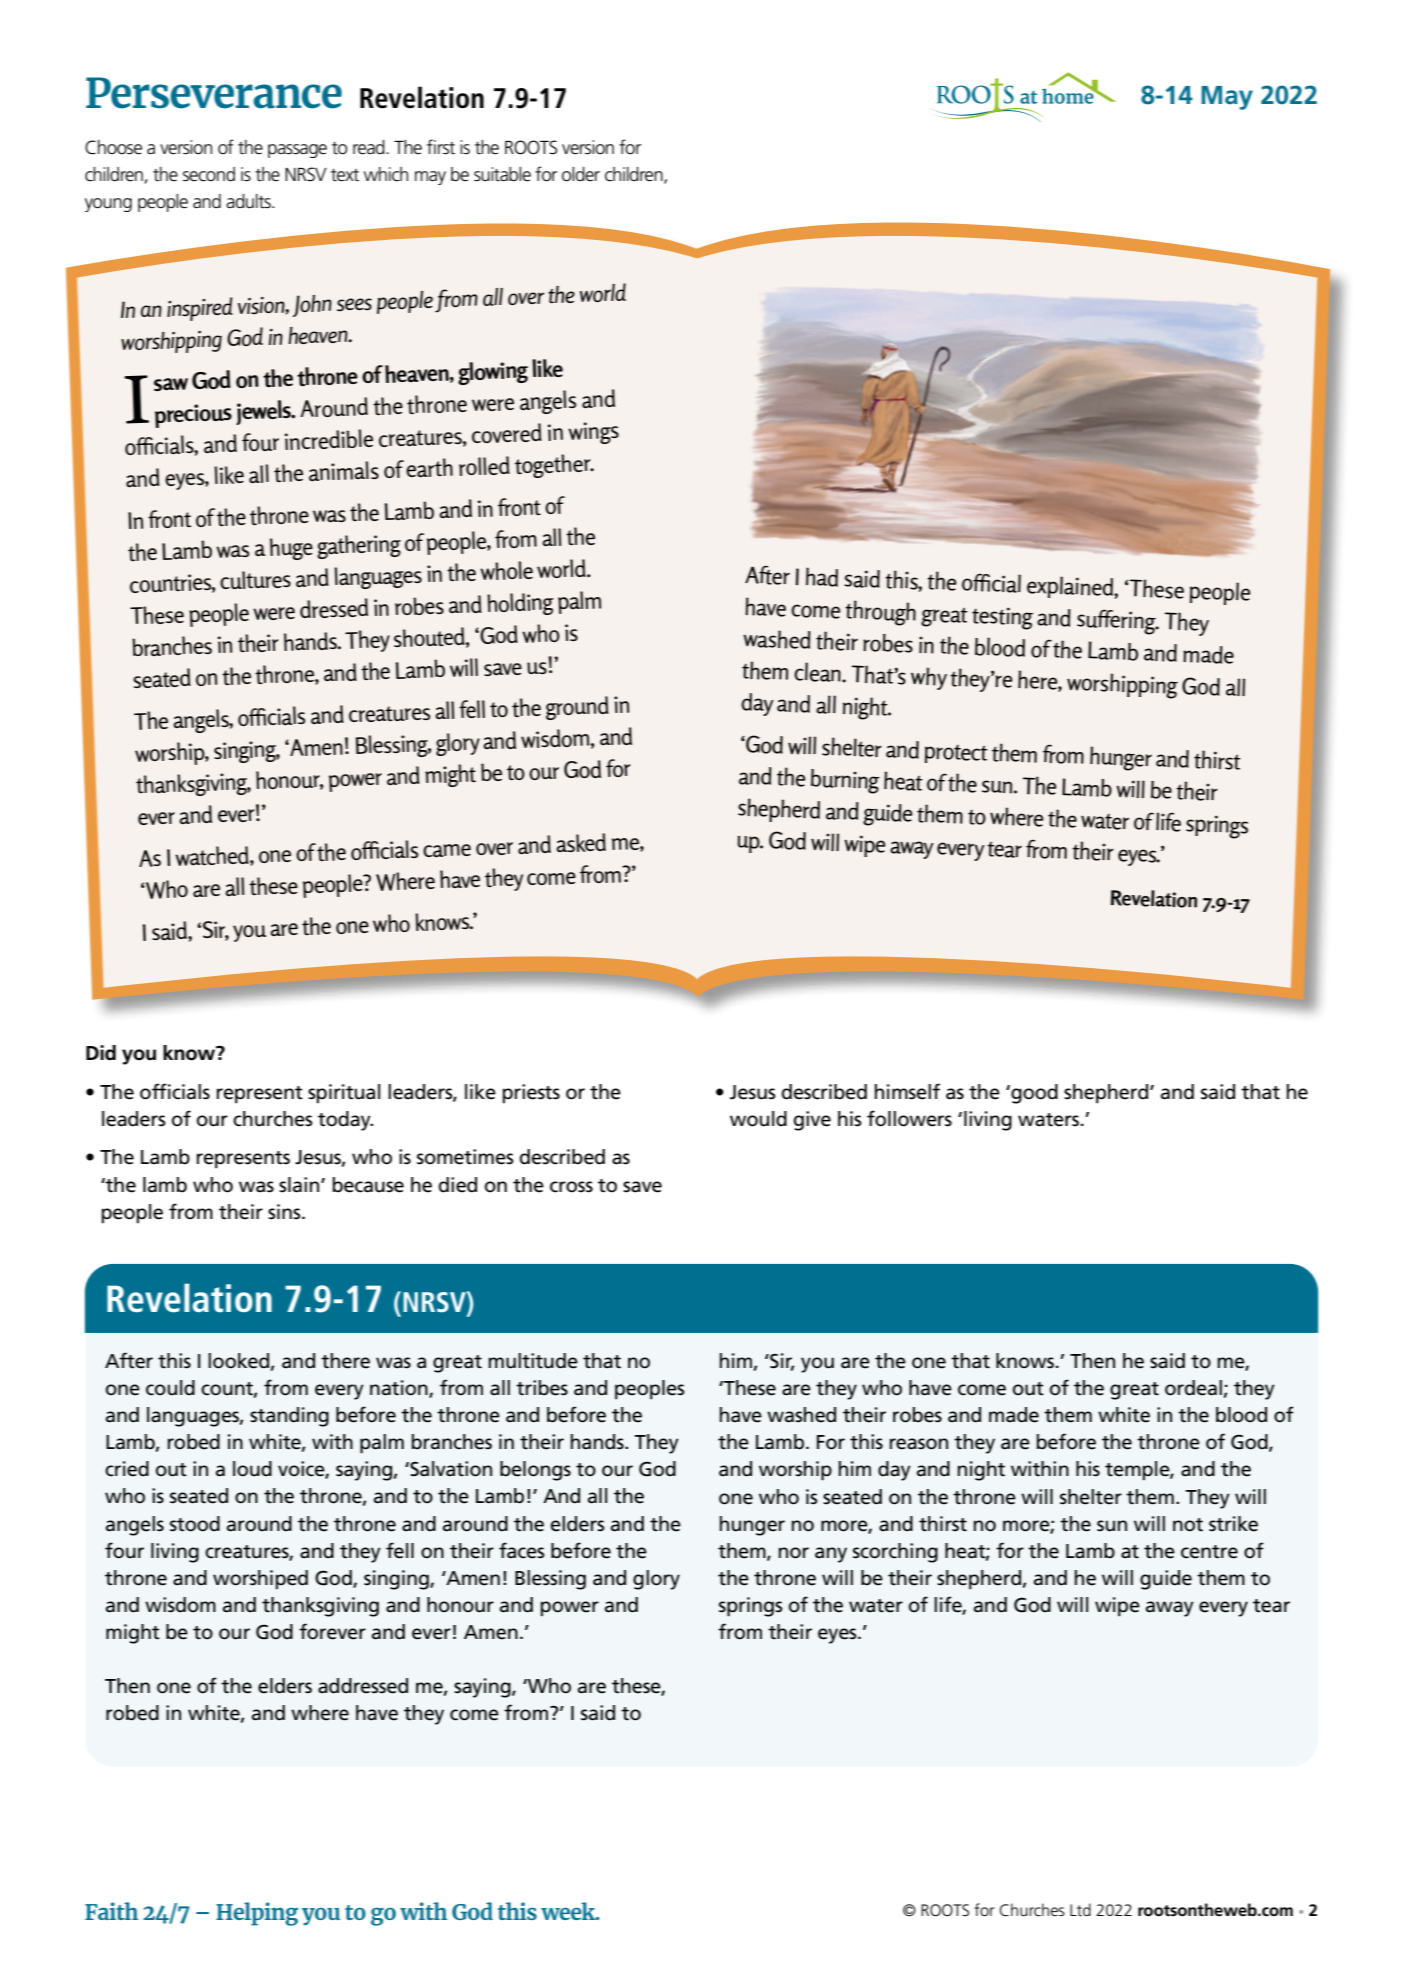 This screenshot has width=1403, height=1984. I want to click on Did, so click(101, 1053).
